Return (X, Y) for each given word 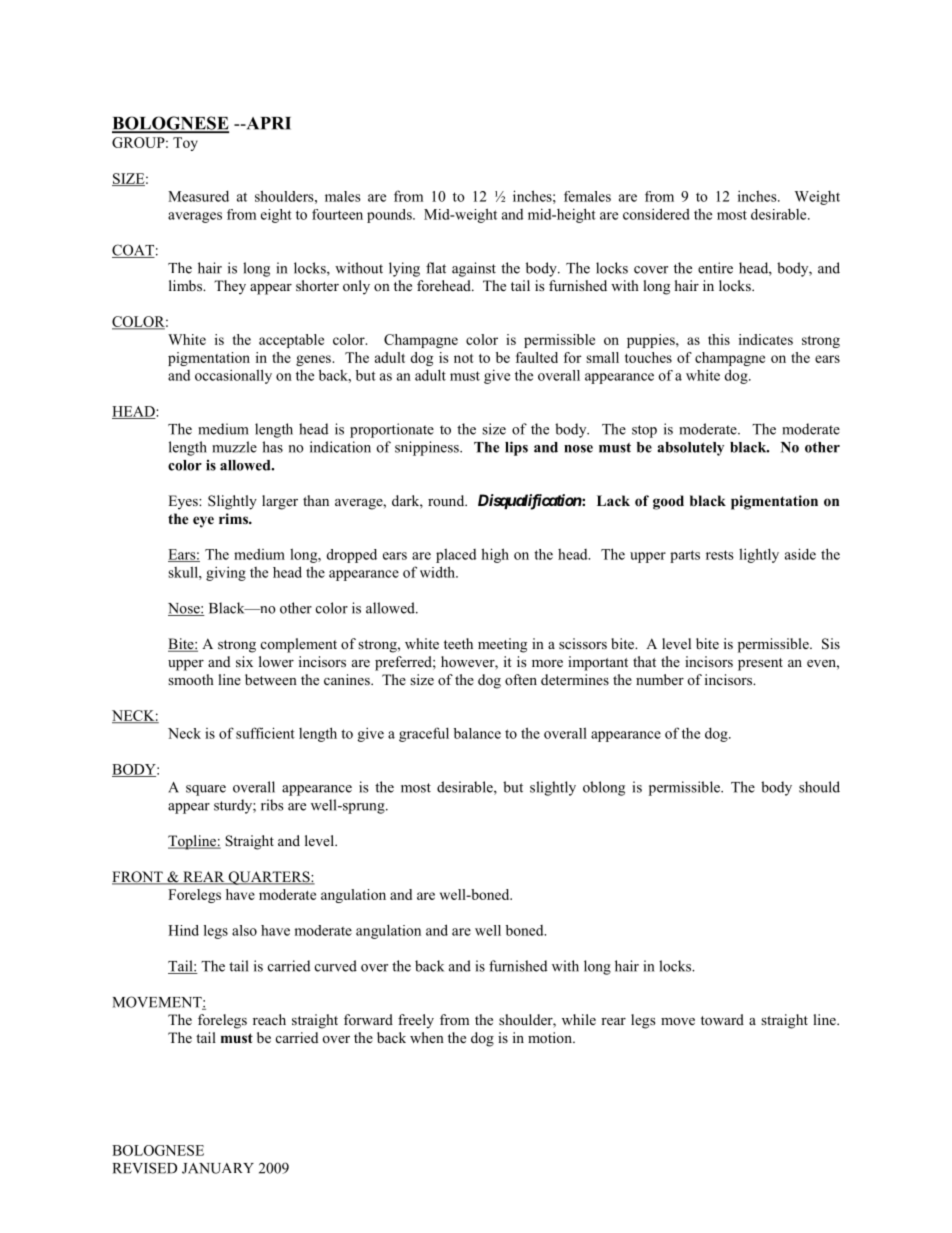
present (760, 664)
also (244, 930)
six (244, 661)
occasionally (233, 376)
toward (722, 1020)
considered (656, 214)
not (464, 358)
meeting (502, 645)
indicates (766, 339)
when (427, 1037)
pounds (390, 216)
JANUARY (218, 1168)
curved (336, 966)
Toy (185, 144)
